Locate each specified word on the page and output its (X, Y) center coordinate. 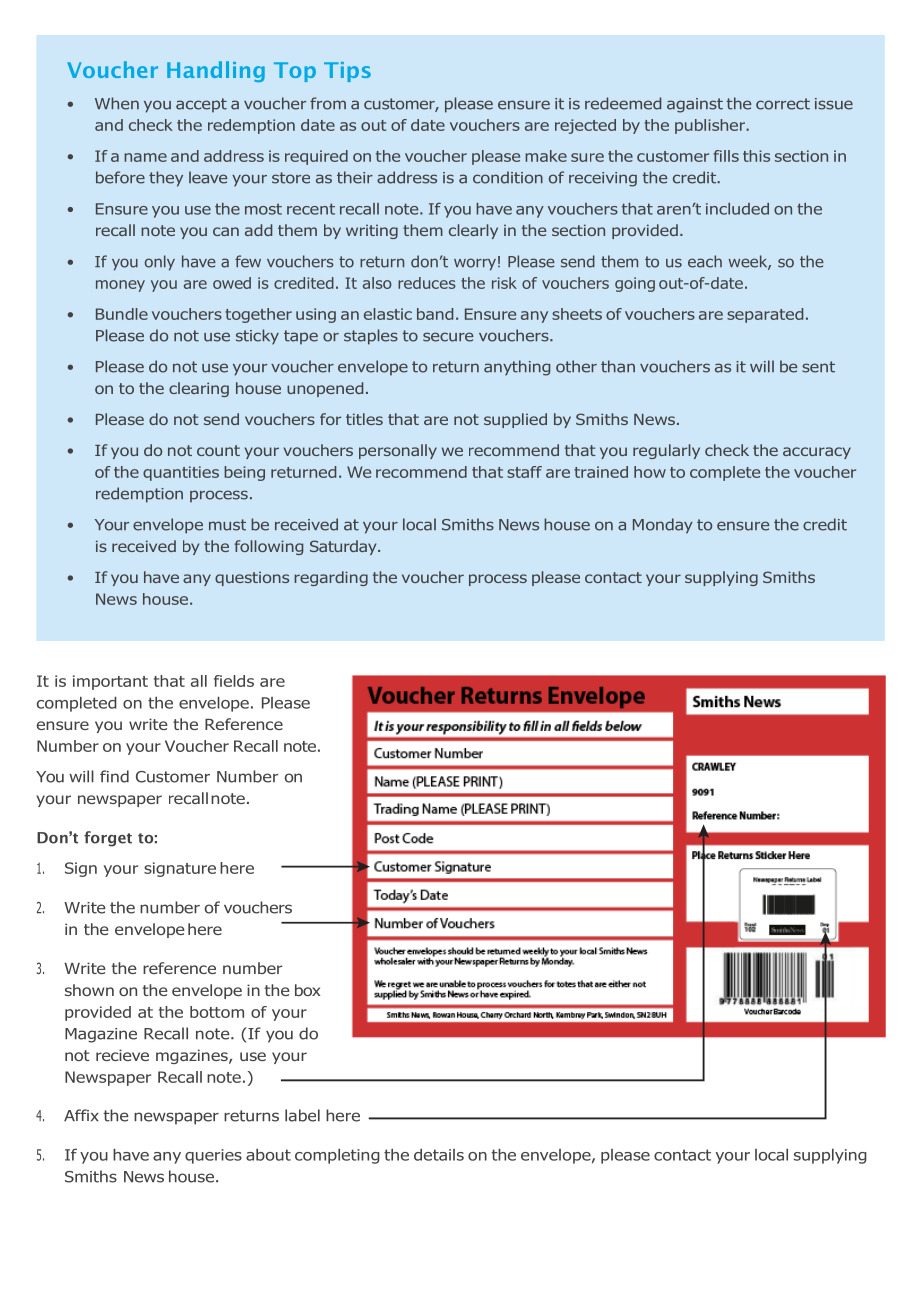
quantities (181, 473)
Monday (663, 526)
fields (234, 681)
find (114, 776)
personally (398, 451)
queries (213, 1156)
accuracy (817, 453)
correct (783, 104)
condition (508, 177)
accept (201, 105)
